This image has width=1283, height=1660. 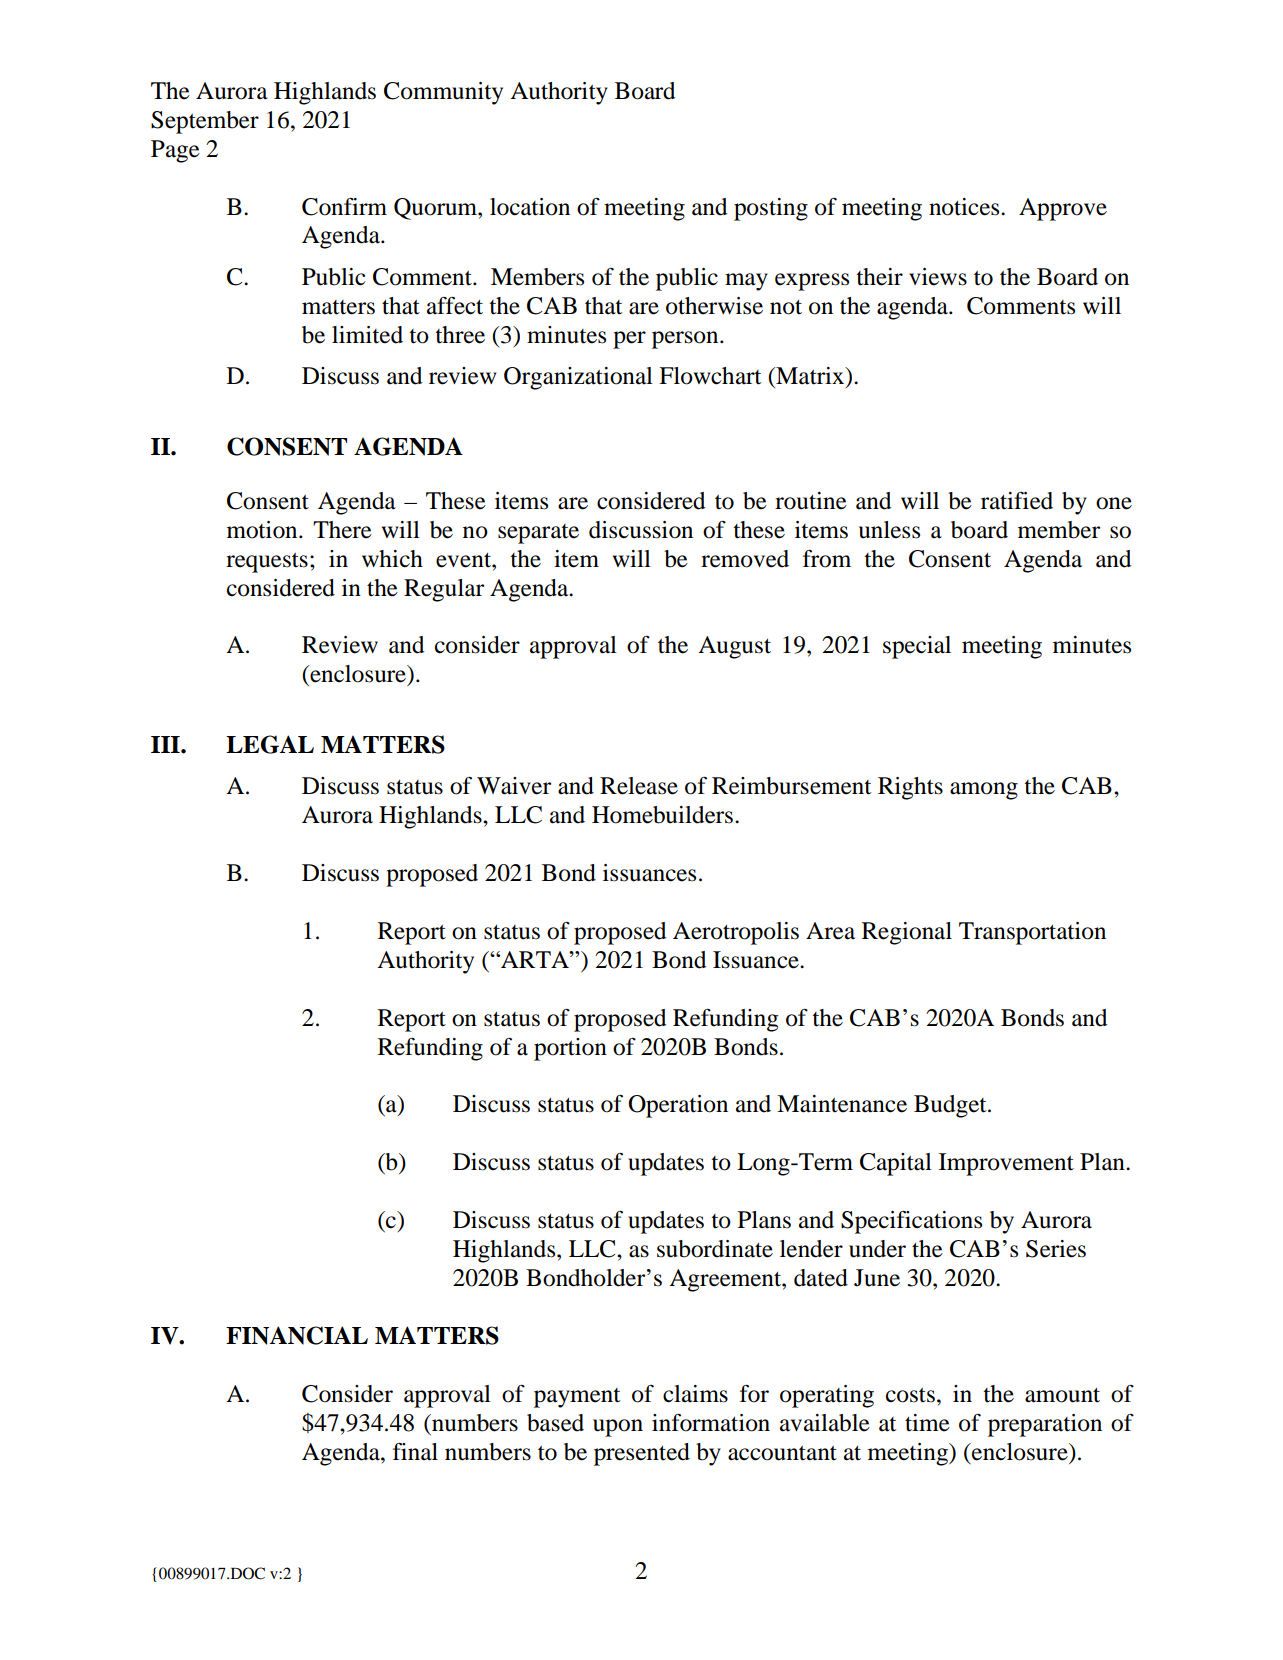 What do you see at coordinates (263, 530) in the image?
I see `motion` at bounding box center [263, 530].
